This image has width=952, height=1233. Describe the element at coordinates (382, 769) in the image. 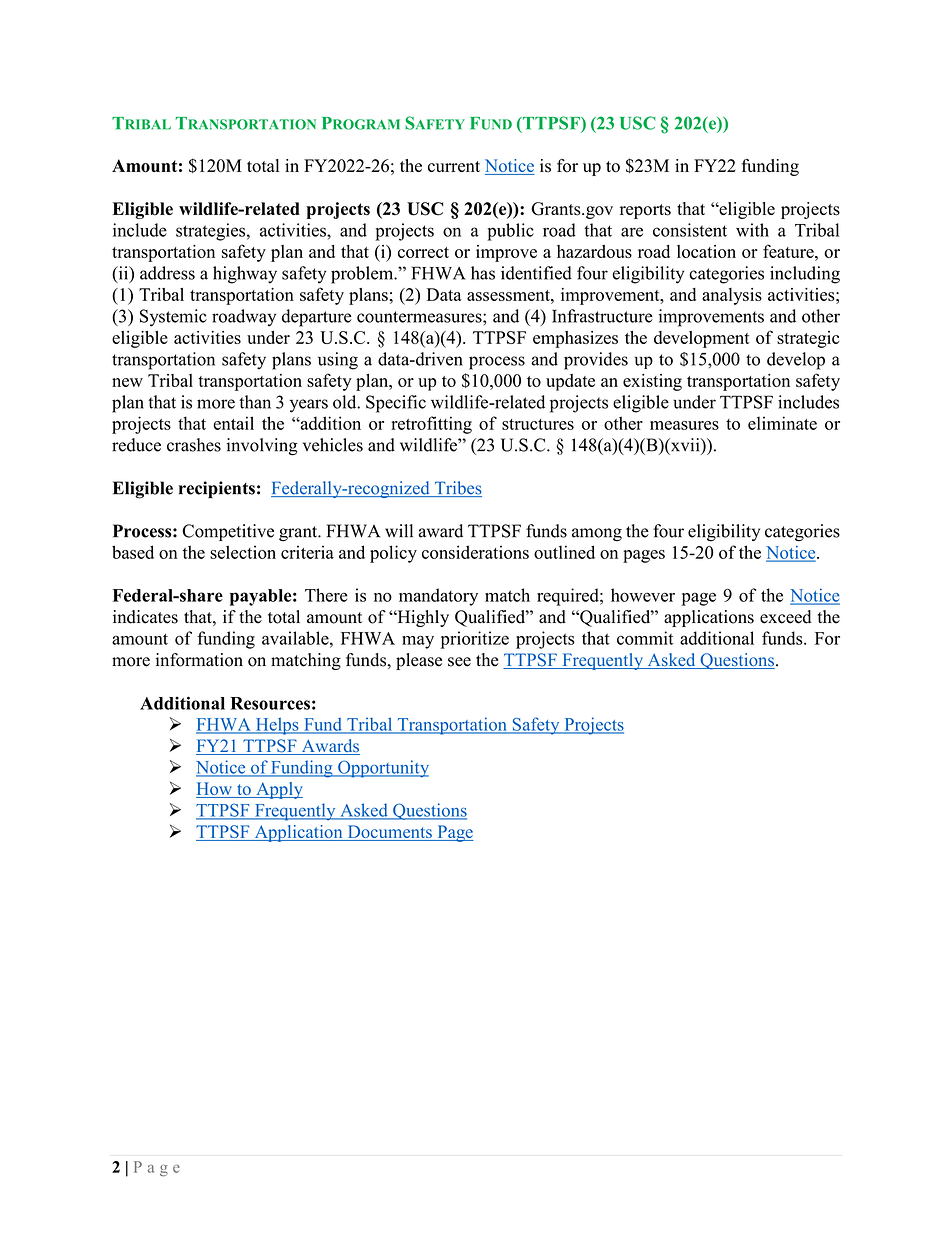

I see `Opportunity` at that location.
